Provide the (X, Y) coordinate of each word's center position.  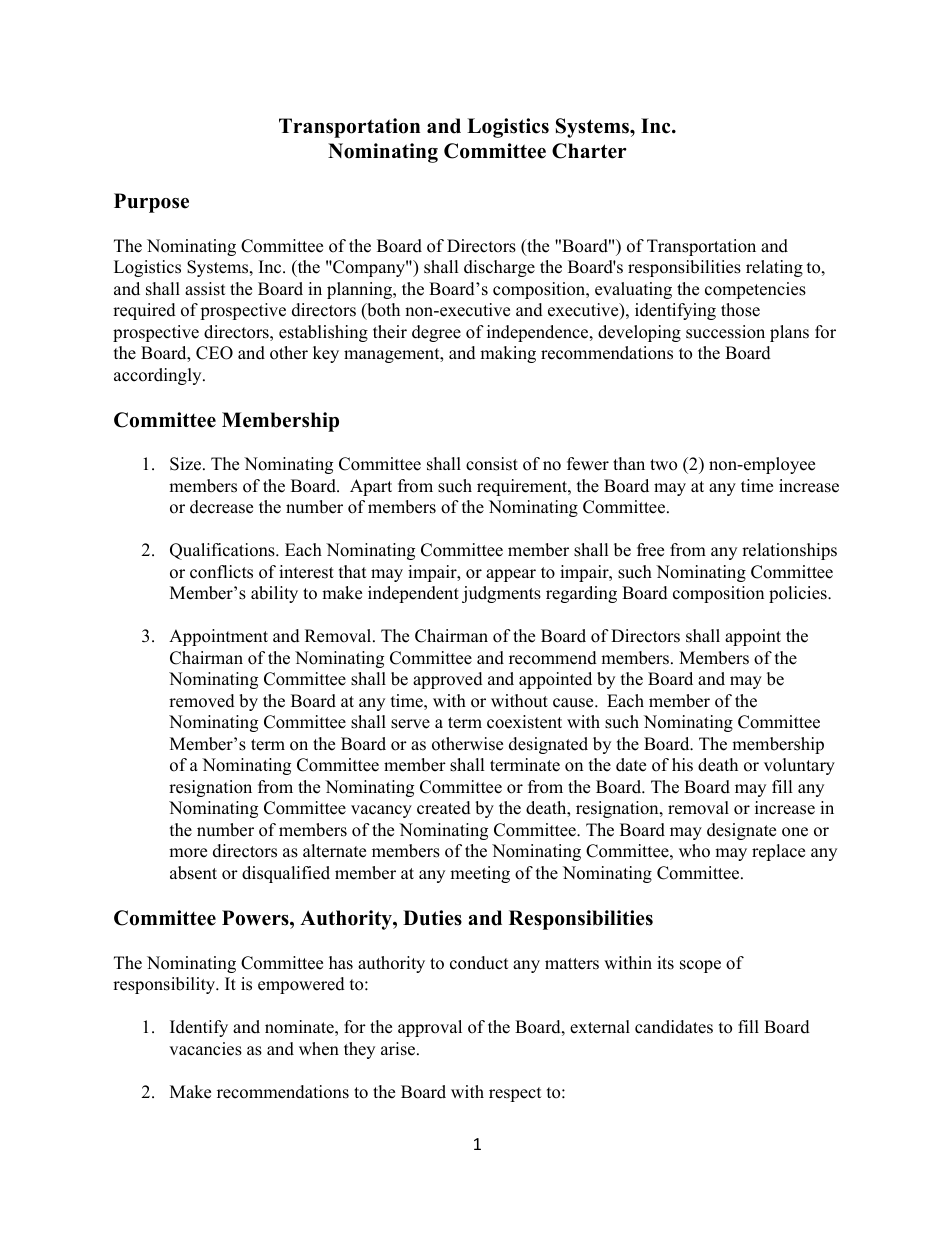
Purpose (151, 203)
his (682, 765)
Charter (589, 151)
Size (187, 464)
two (663, 465)
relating (774, 268)
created (444, 808)
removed (202, 701)
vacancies (205, 1049)
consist (492, 464)
